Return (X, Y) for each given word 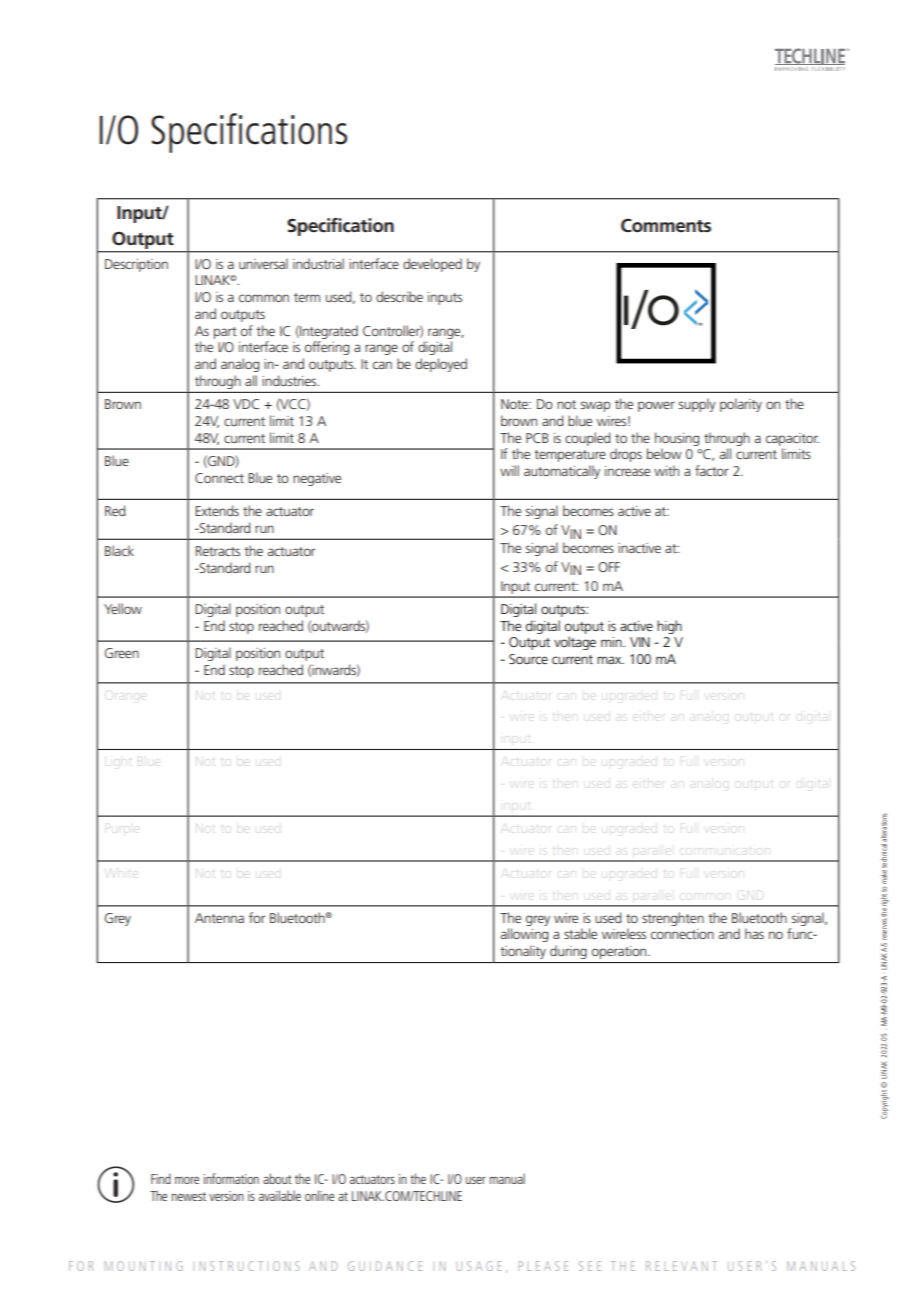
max (610, 660)
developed (432, 265)
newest (189, 1196)
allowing (524, 935)
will (509, 470)
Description (136, 265)
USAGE (479, 1266)
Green (122, 653)
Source (528, 659)
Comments (666, 225)
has (754, 933)
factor (712, 470)
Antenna (219, 918)
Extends (217, 510)
